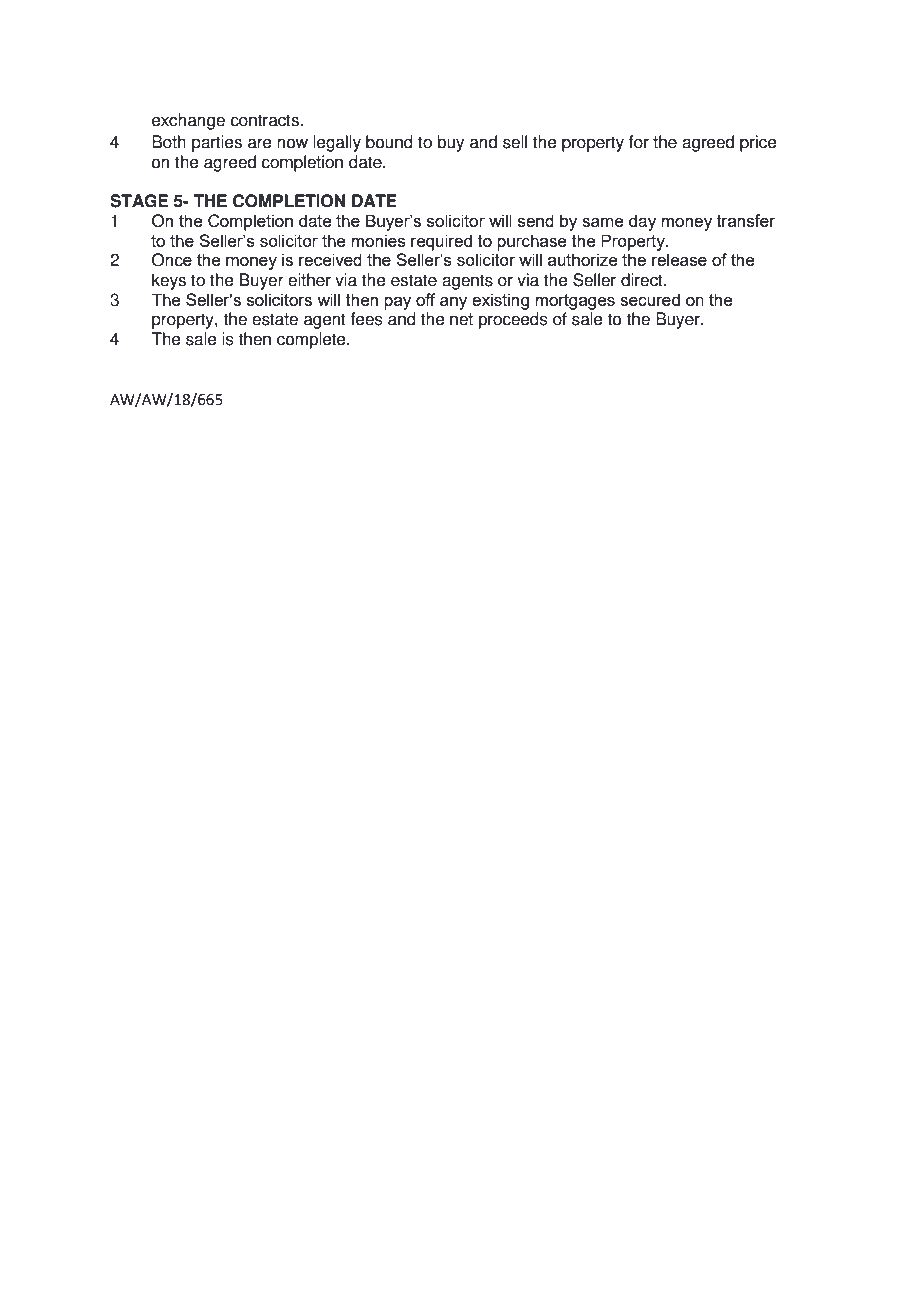  Describe the element at coordinates (337, 143) in the screenshot. I see `legally` at that location.
